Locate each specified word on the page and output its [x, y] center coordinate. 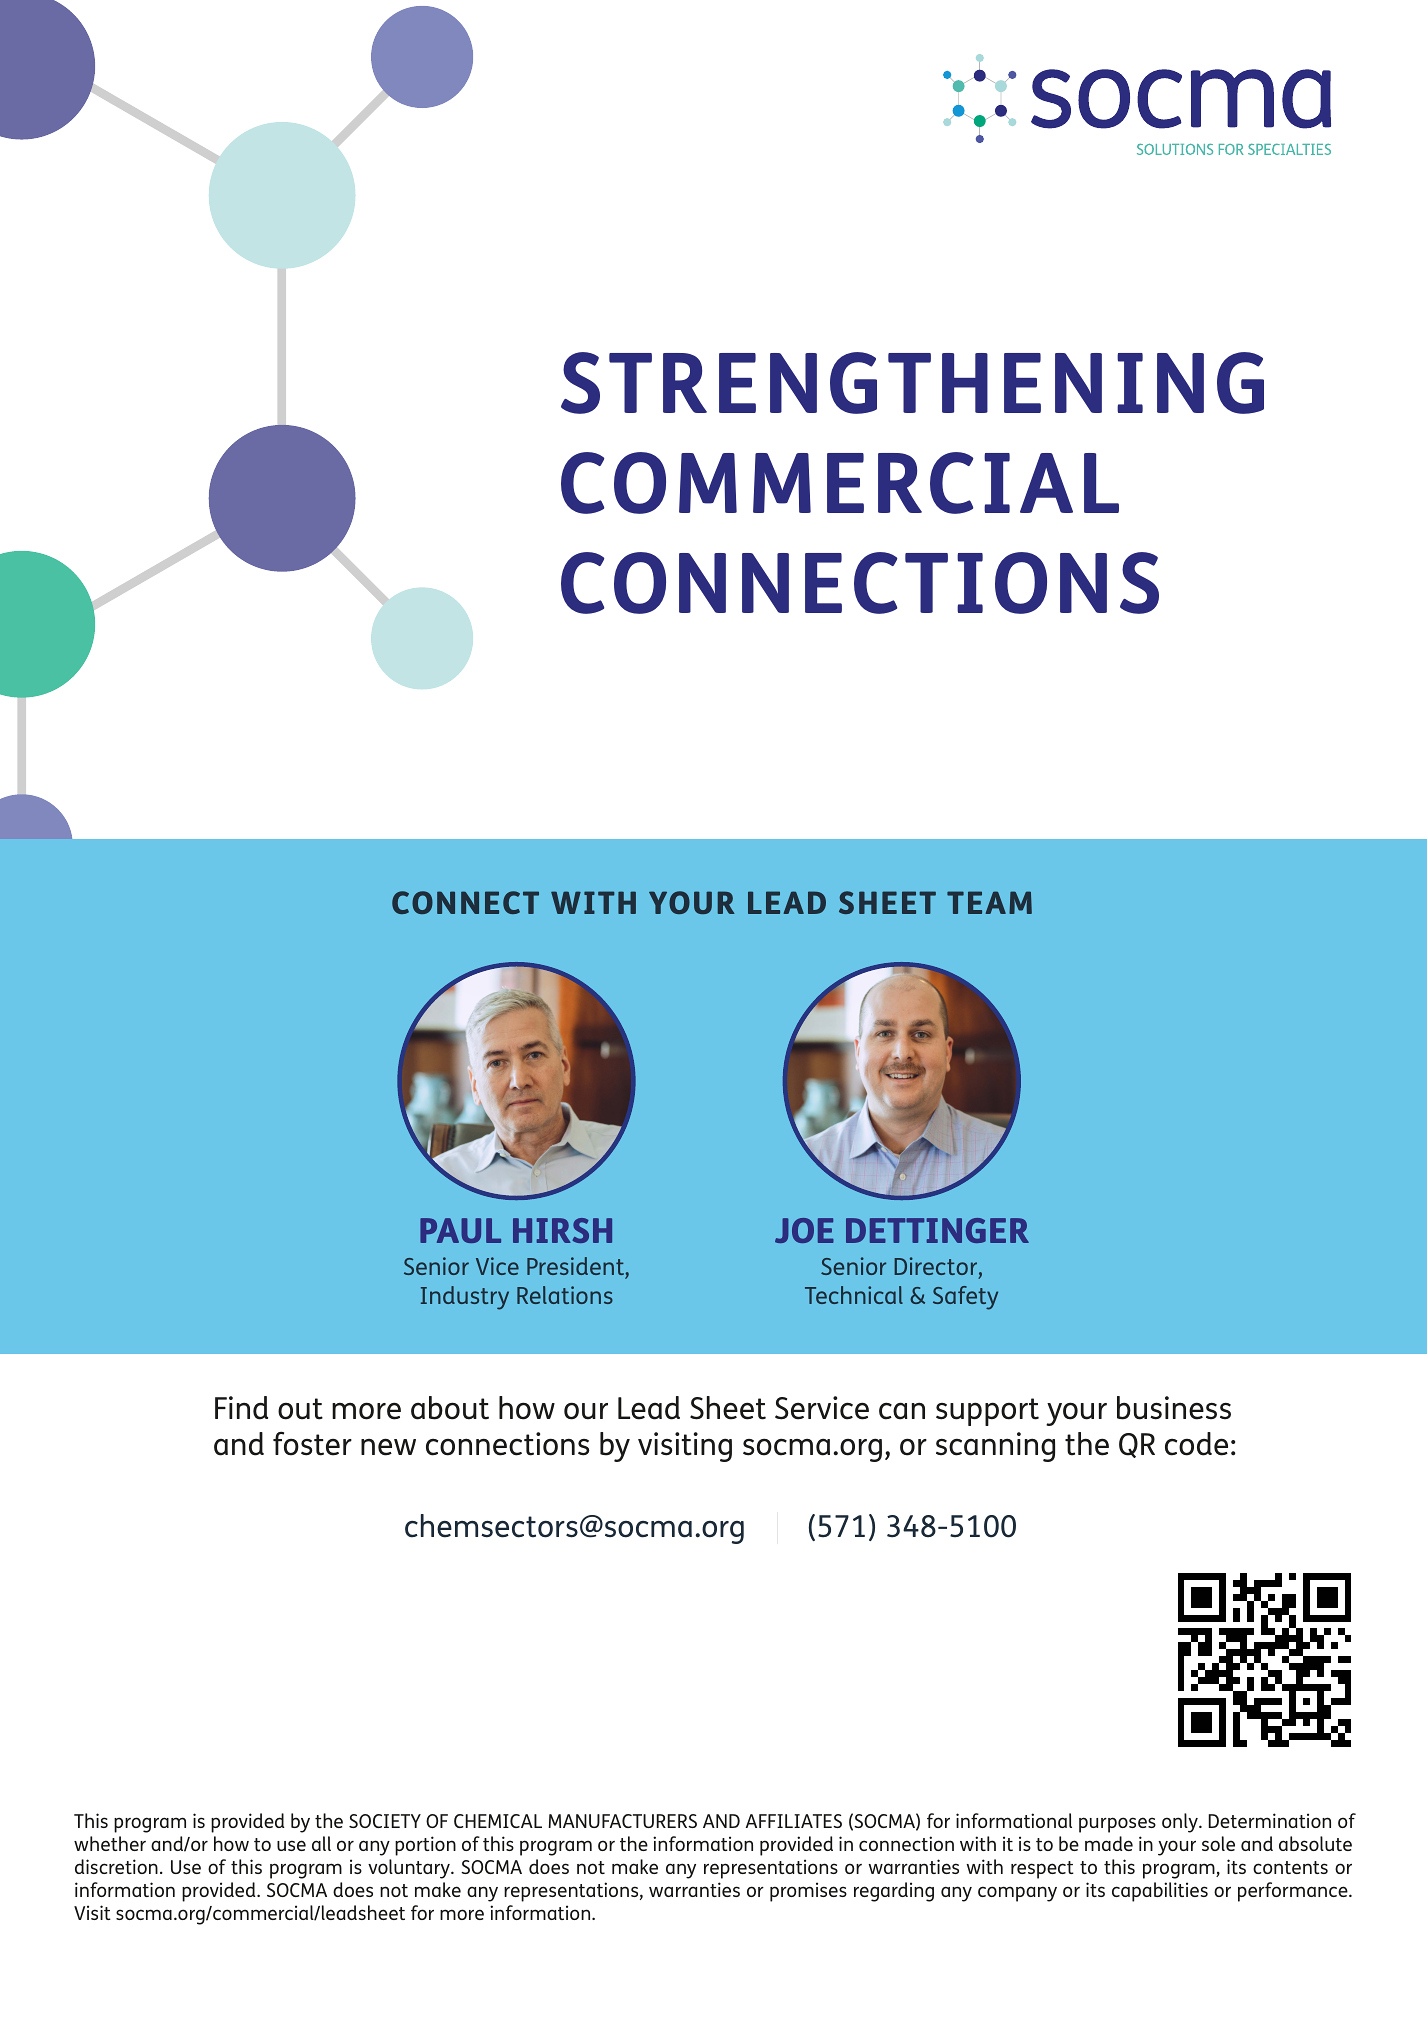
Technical [854, 1295]
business [1174, 1408]
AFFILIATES [794, 1821]
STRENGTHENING [912, 383]
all [321, 1843]
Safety [965, 1298]
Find [241, 1408]
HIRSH [562, 1230]
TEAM [989, 902]
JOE [804, 1230]
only [1181, 1823]
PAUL [460, 1230]
